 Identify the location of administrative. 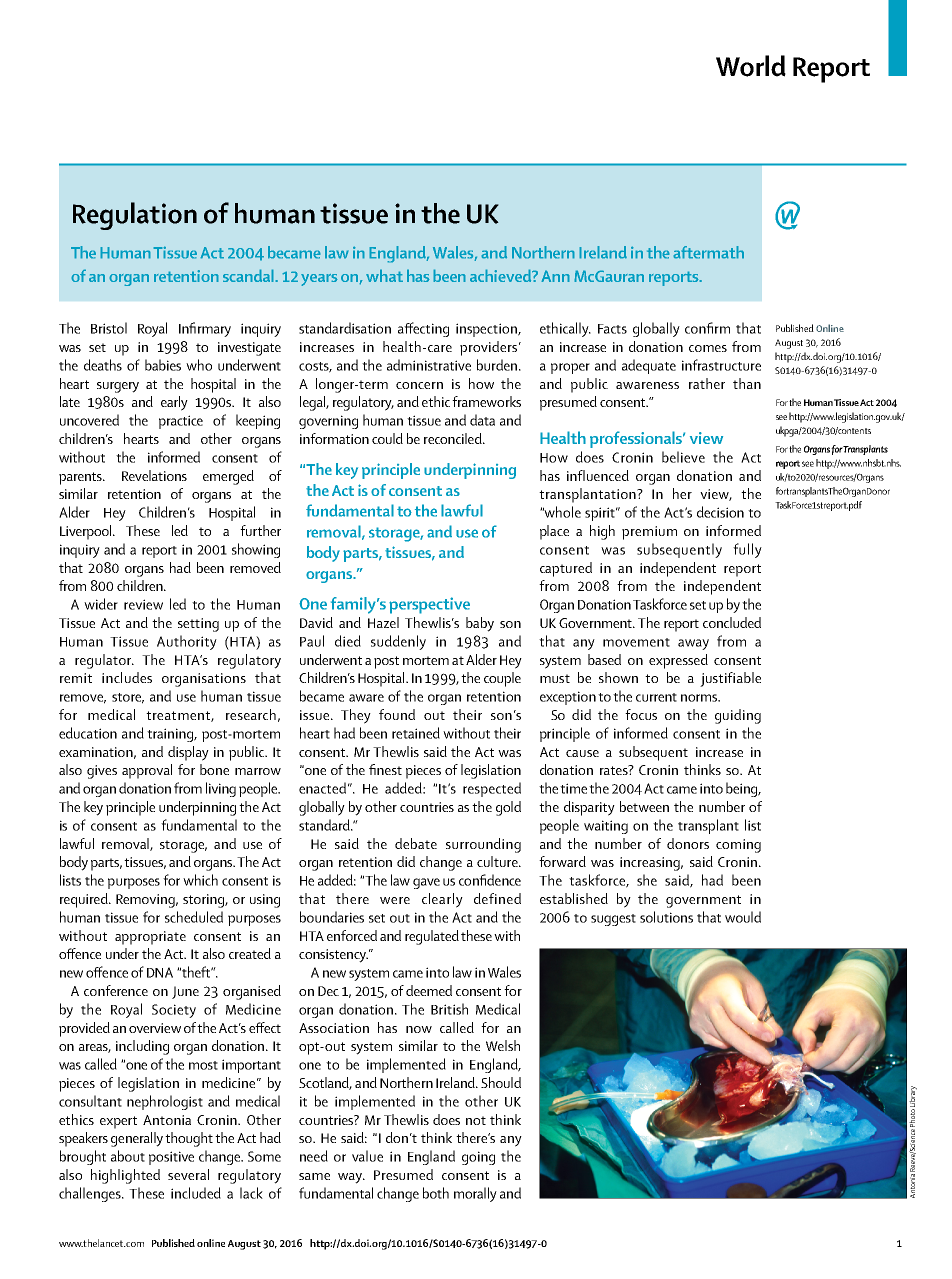
(429, 365).
